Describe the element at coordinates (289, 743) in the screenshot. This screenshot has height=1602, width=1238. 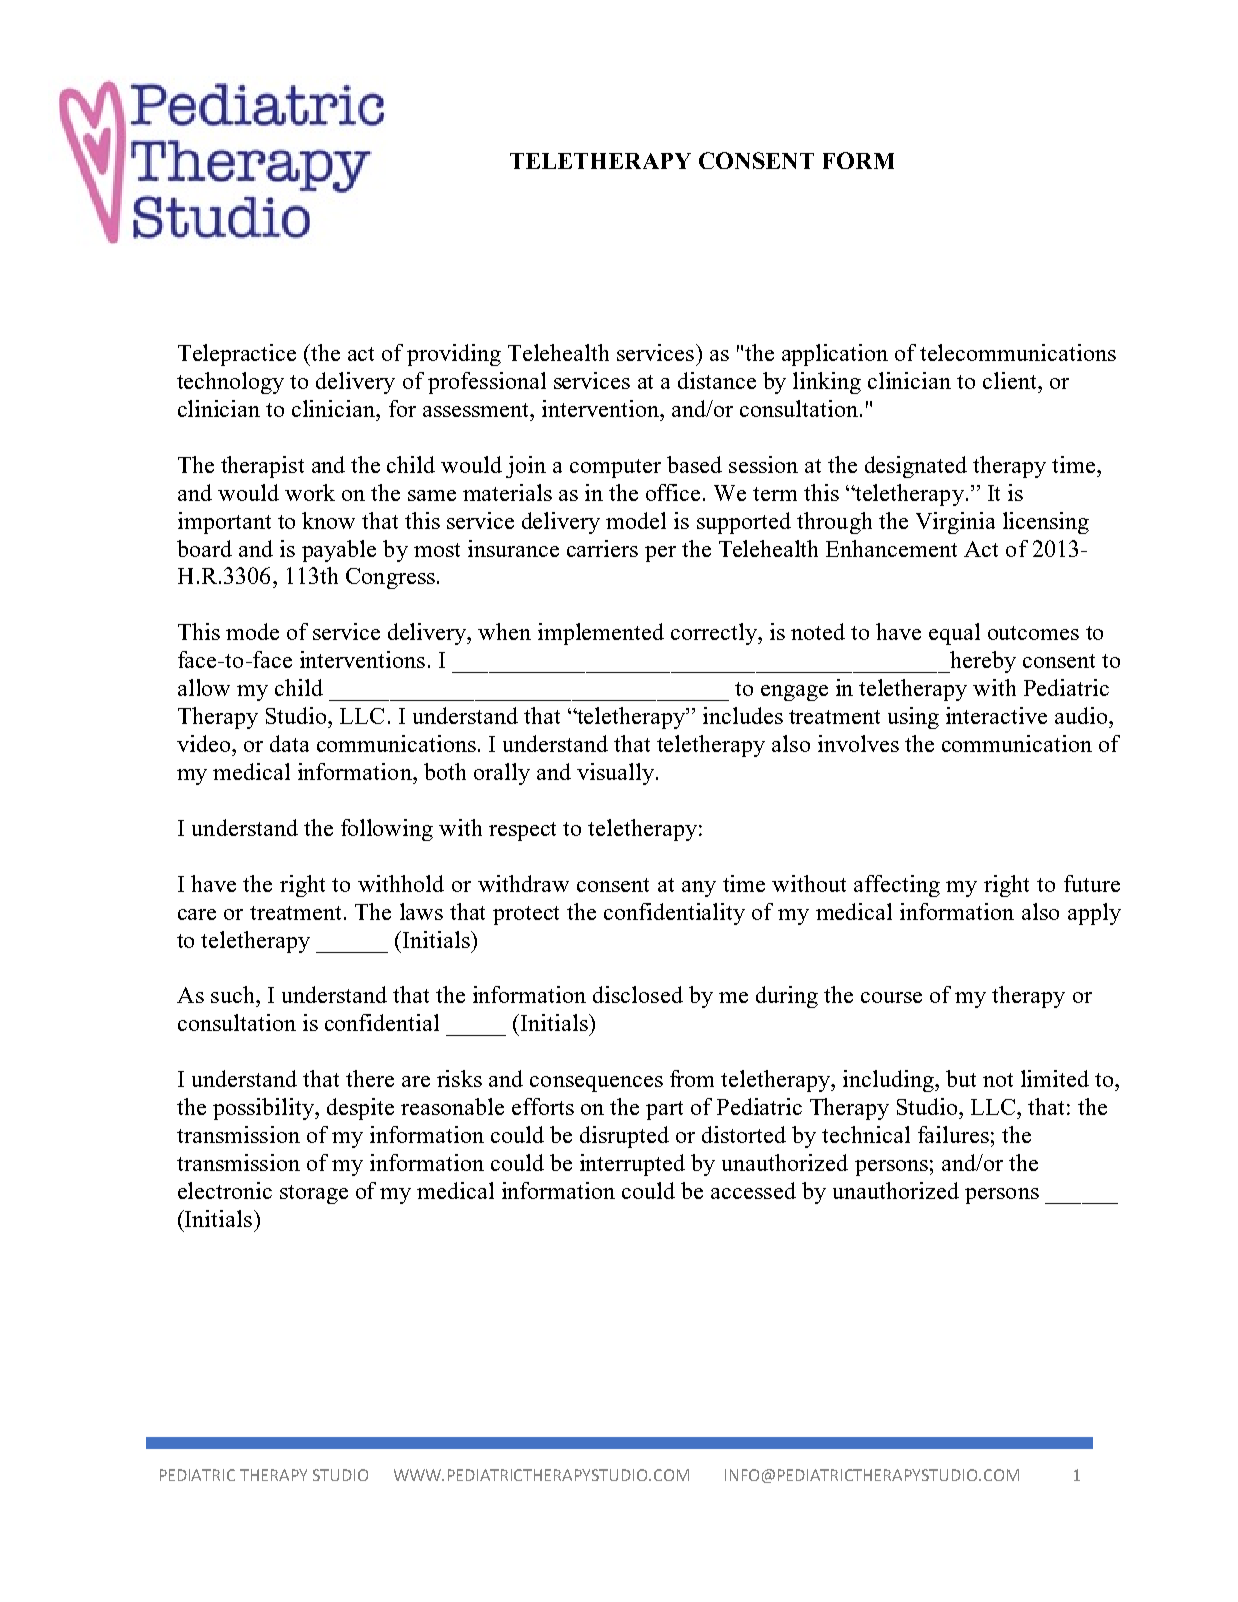
I see `data` at that location.
